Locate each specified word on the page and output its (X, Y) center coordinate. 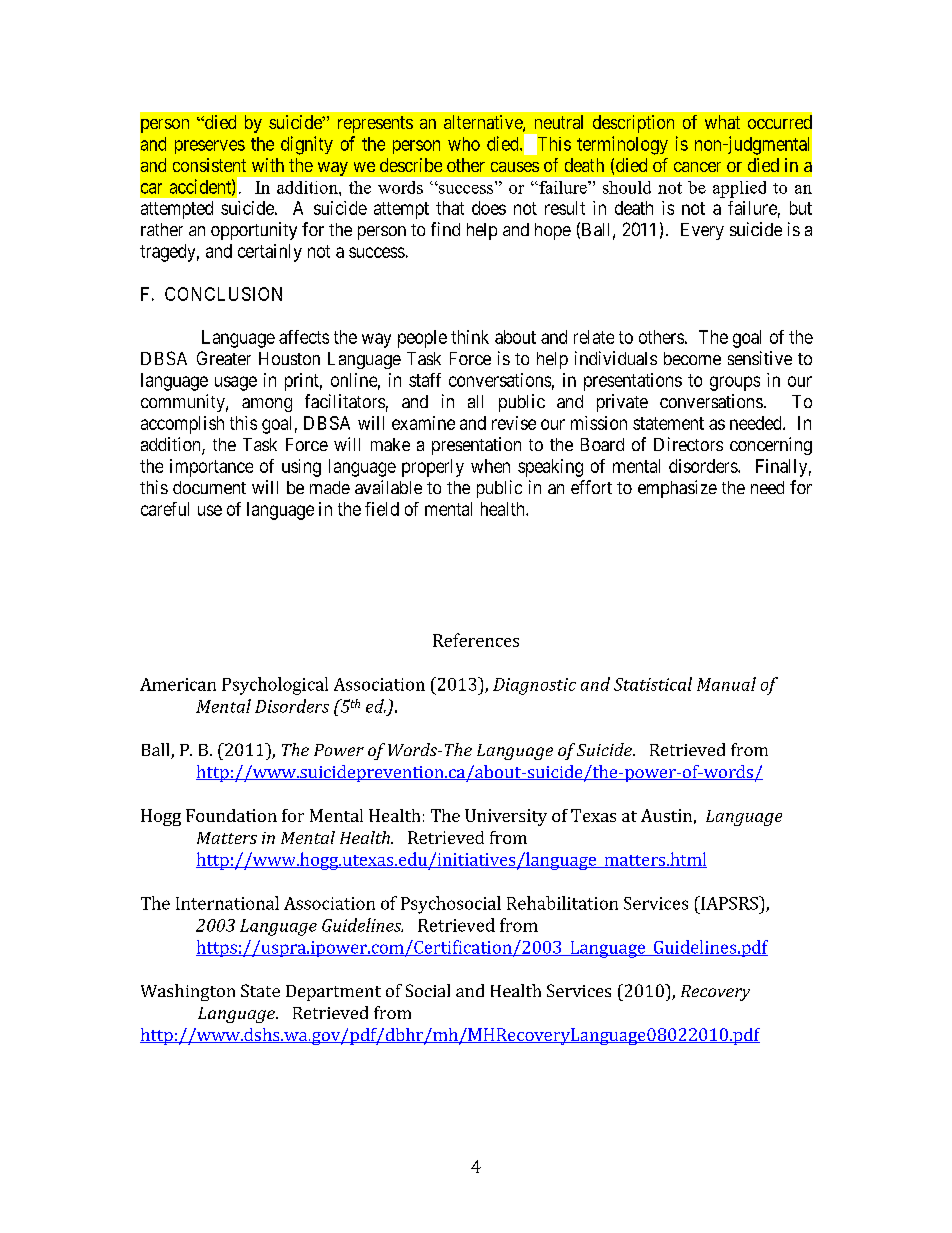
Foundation (231, 815)
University (506, 817)
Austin (666, 815)
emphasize (677, 489)
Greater (224, 358)
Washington (188, 992)
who (464, 144)
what (722, 122)
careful (165, 509)
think (470, 337)
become (692, 358)
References (476, 640)
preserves (210, 147)
